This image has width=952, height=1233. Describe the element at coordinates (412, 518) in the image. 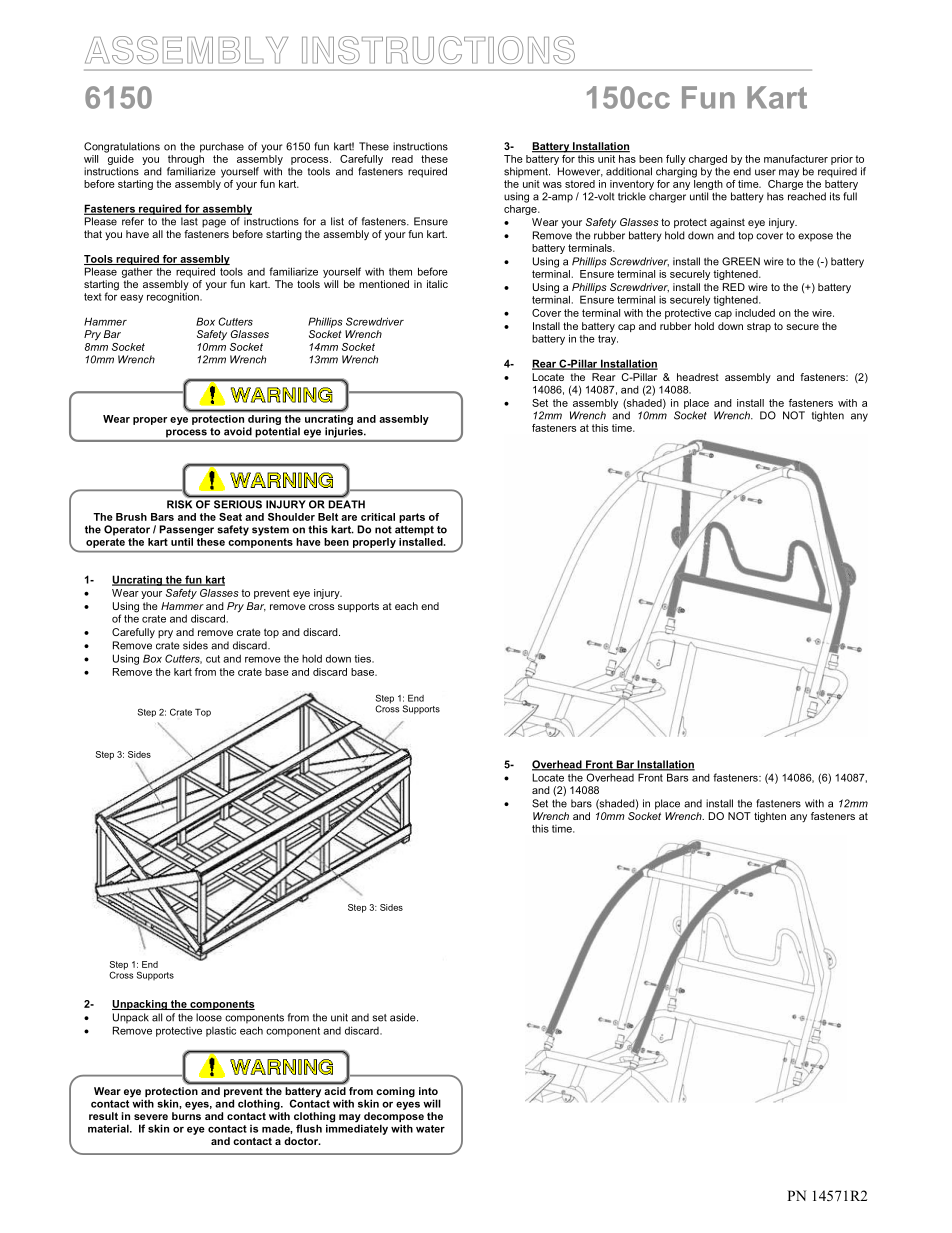

I see `parts` at that location.
